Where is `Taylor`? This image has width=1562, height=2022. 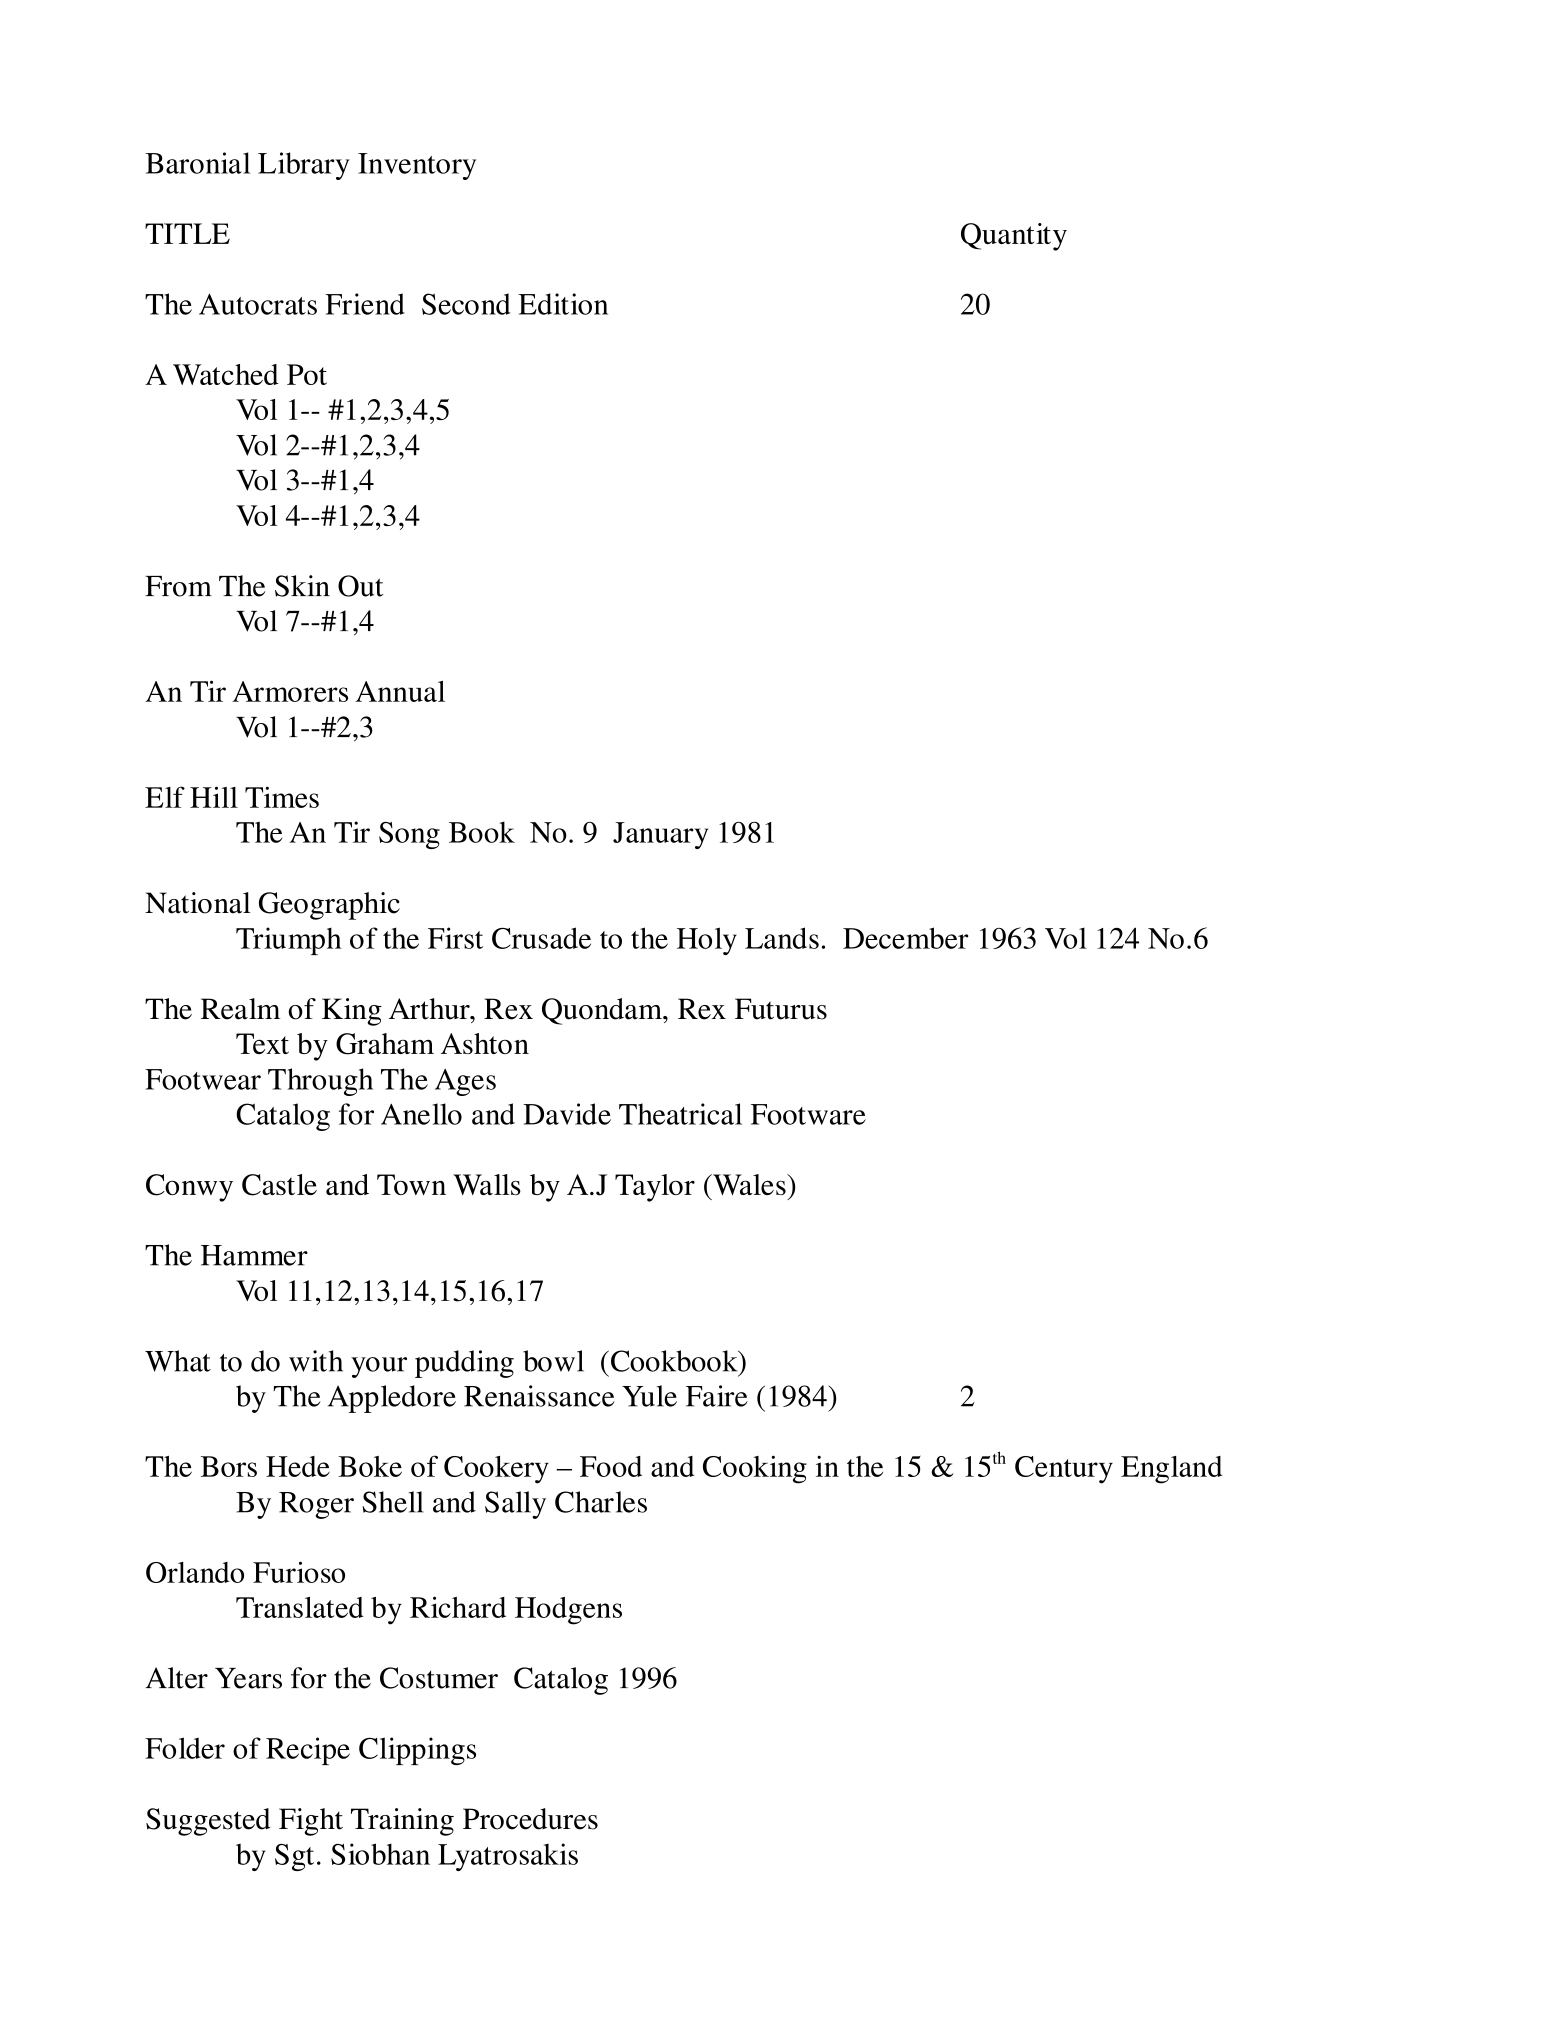 Taylor is located at coordinates (655, 1188).
